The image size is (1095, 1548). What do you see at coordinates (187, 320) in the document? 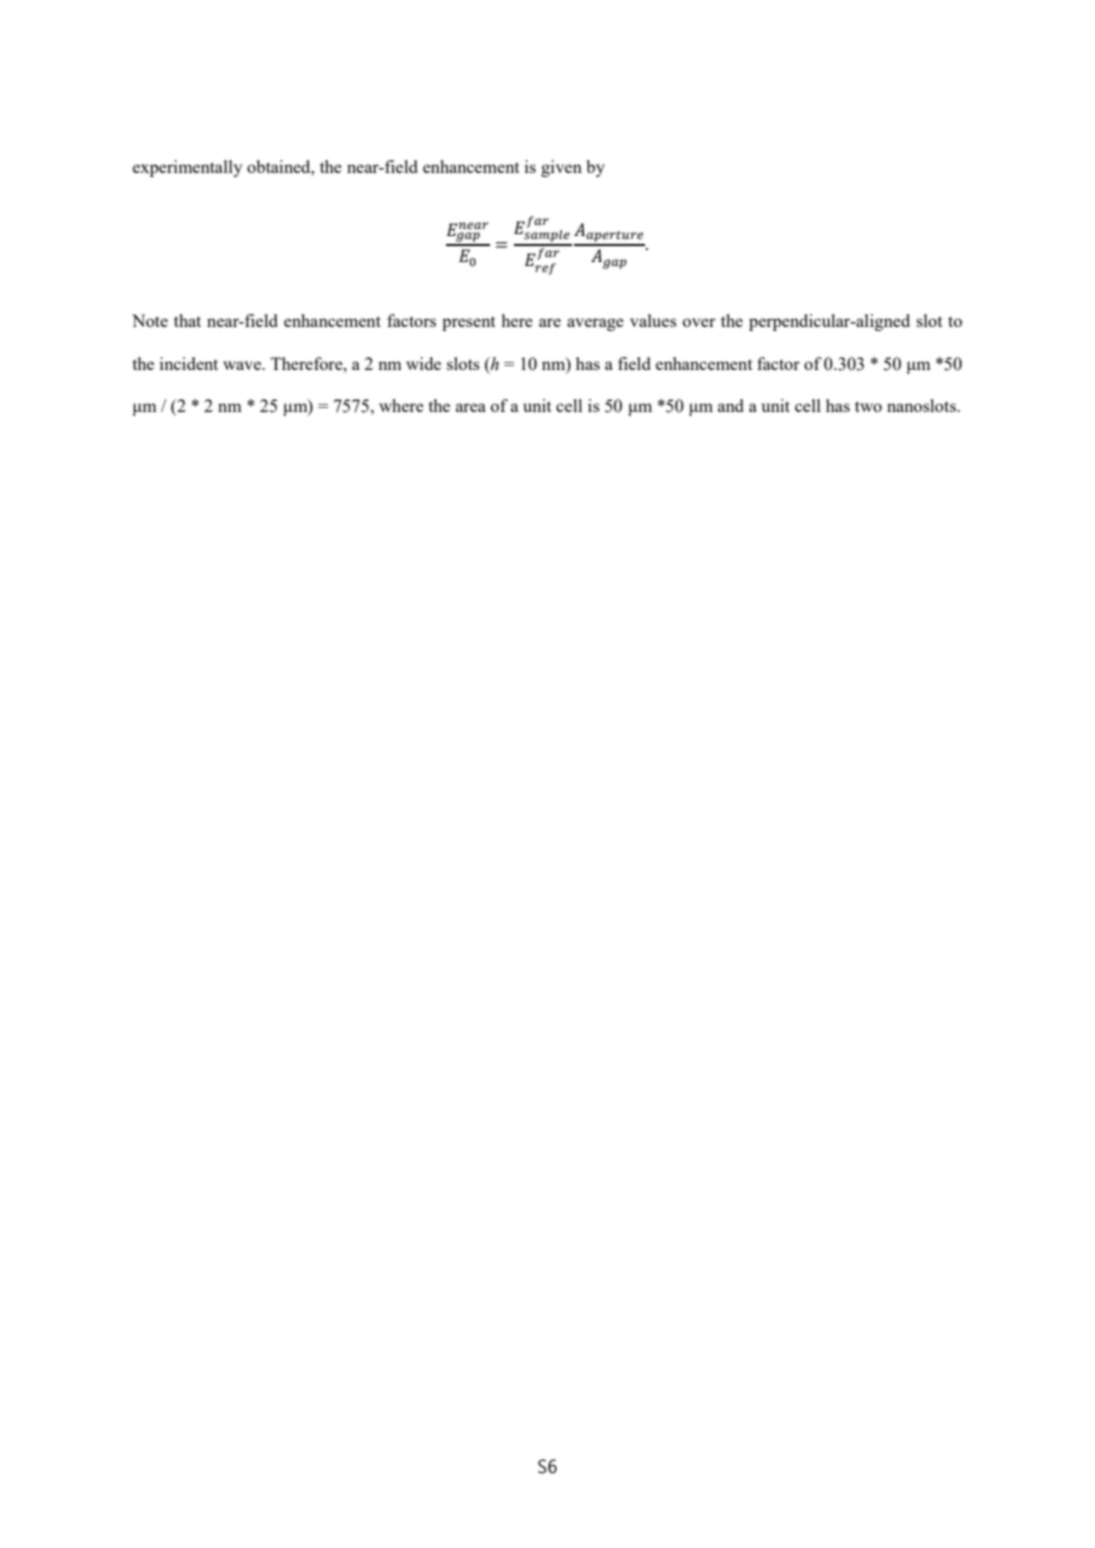
I see `that` at bounding box center [187, 320].
